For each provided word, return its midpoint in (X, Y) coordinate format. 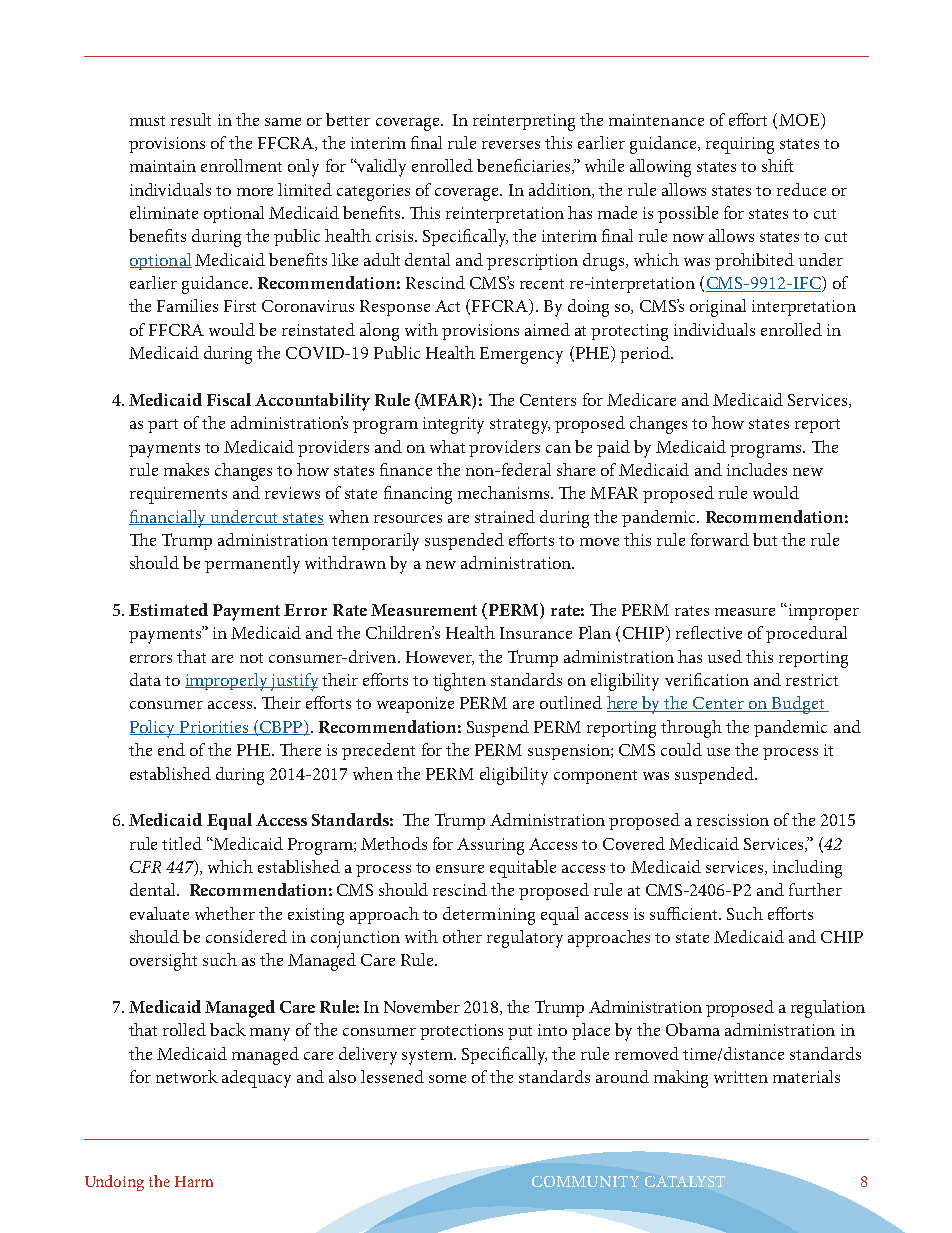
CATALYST (685, 1181)
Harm (194, 1181)
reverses (511, 145)
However (440, 658)
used (725, 656)
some (447, 1079)
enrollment (241, 165)
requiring (740, 145)
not (251, 658)
